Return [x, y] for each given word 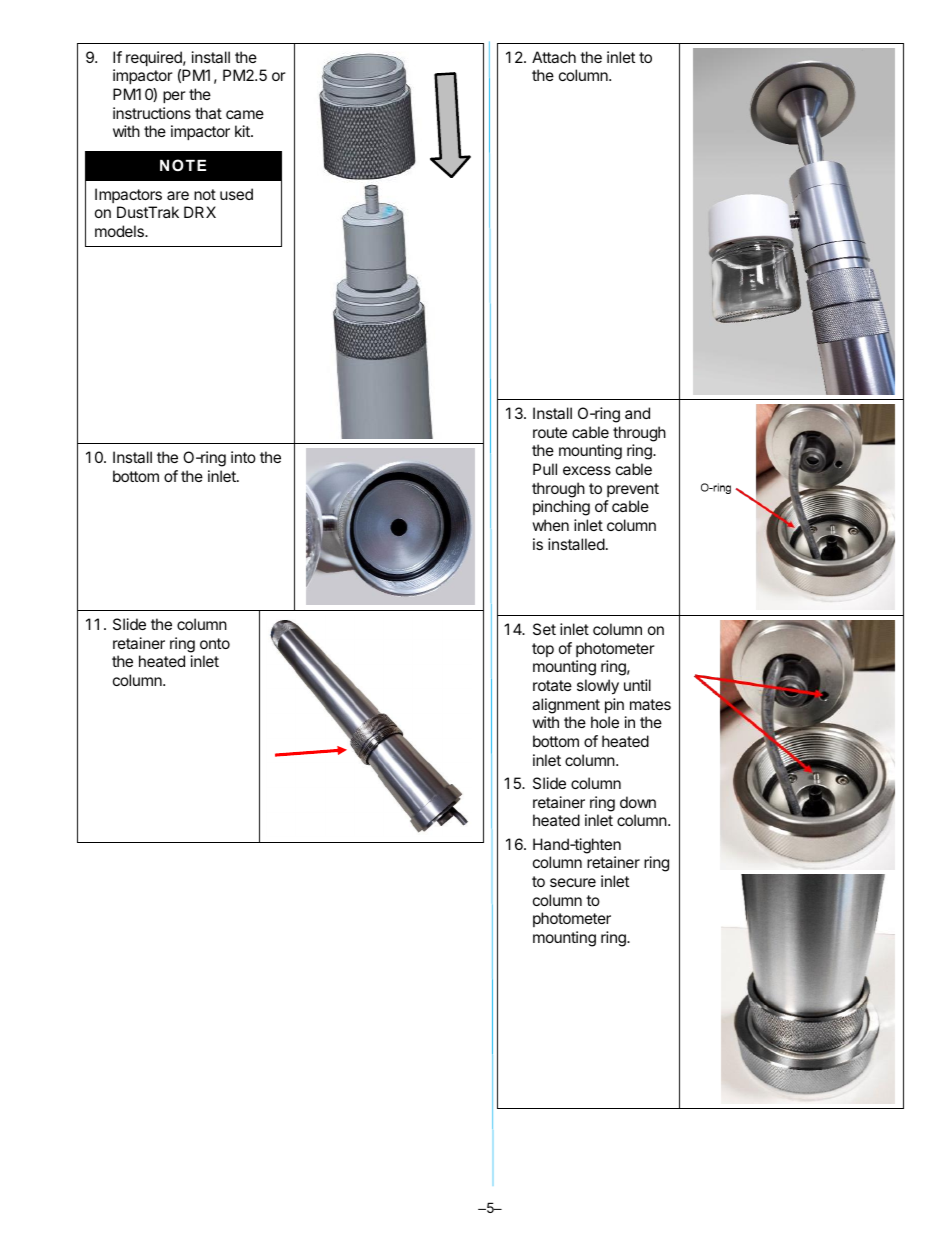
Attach [554, 57]
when [550, 525]
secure [573, 882]
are [178, 195]
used [236, 194]
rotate [552, 685]
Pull [545, 469]
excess [587, 470]
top [543, 650]
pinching [561, 508]
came [245, 114]
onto [215, 643]
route [550, 432]
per [174, 97]
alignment [566, 706]
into [243, 457]
